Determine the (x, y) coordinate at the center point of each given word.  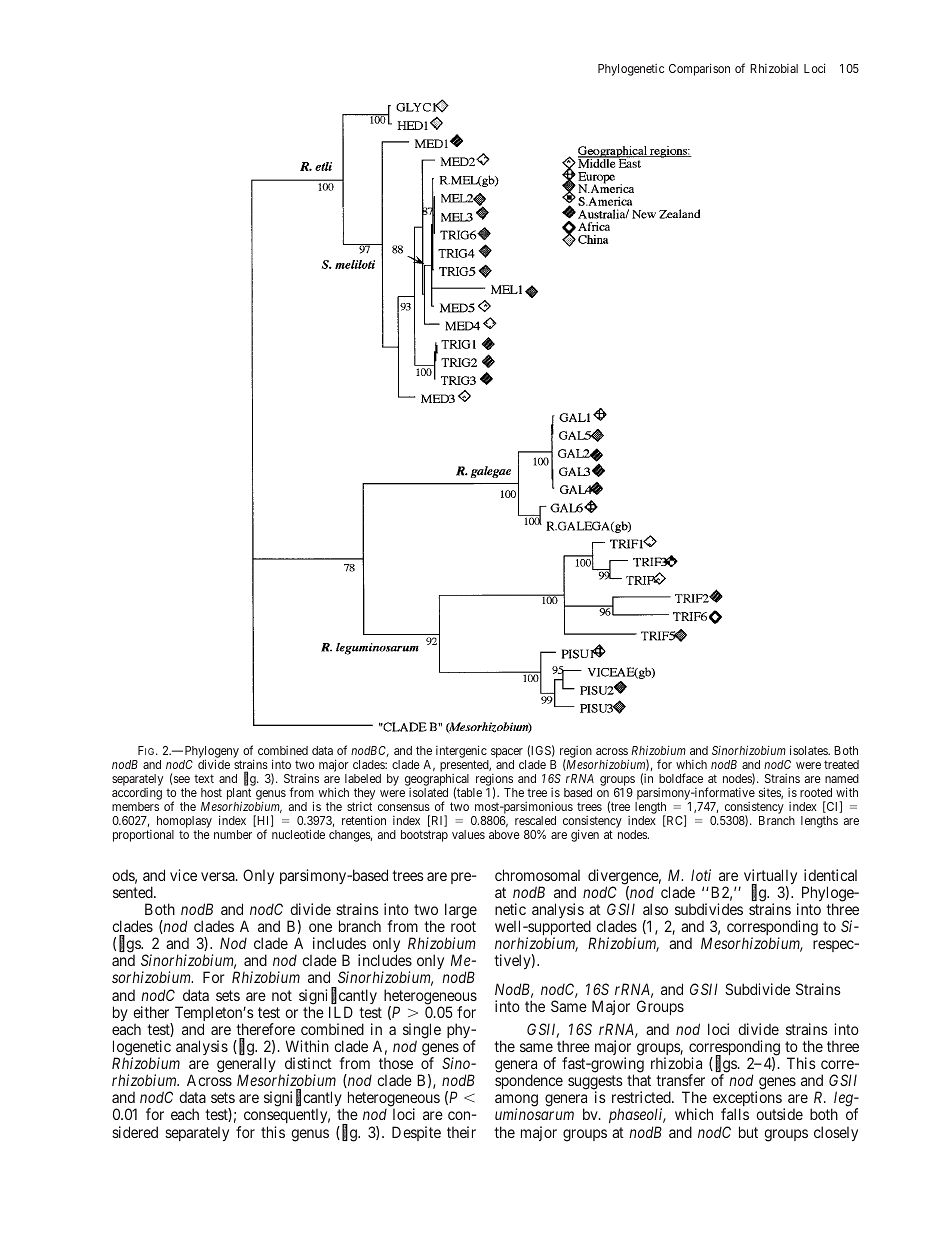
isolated (428, 792)
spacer (507, 753)
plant (239, 795)
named (842, 778)
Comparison (699, 69)
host (211, 792)
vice (183, 875)
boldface (681, 778)
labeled (363, 778)
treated (841, 764)
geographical (437, 781)
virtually (770, 878)
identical (830, 875)
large (461, 911)
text (204, 778)
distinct (308, 1063)
